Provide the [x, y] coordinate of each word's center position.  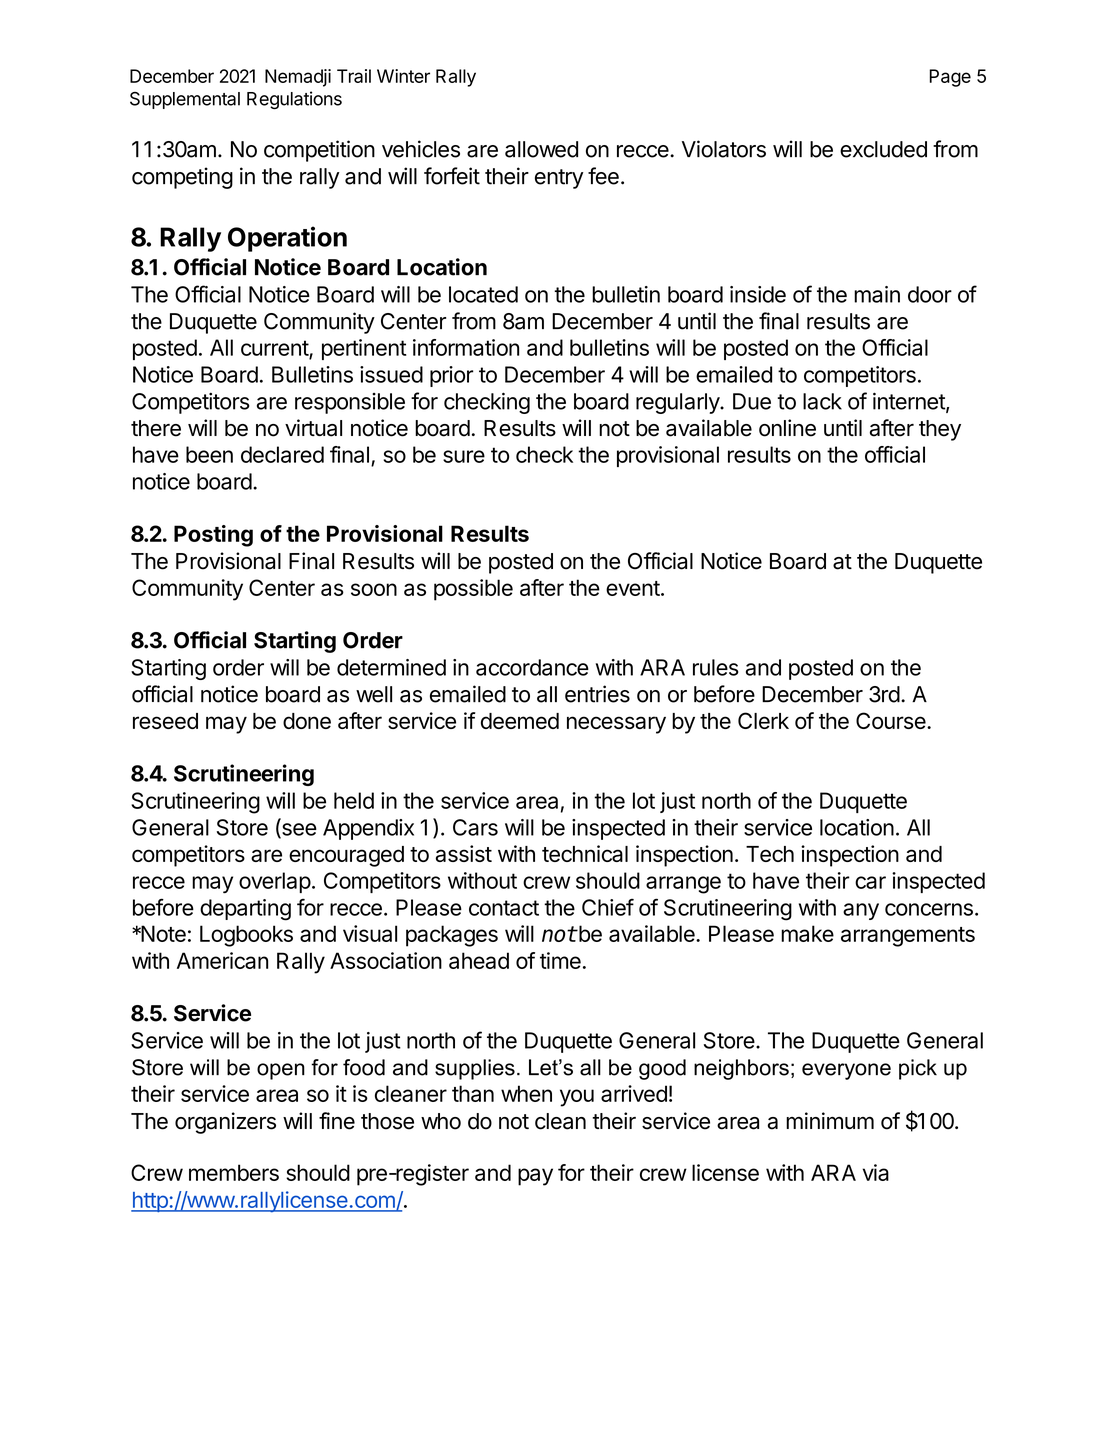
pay [535, 1177]
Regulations [294, 100]
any [861, 911]
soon [374, 589]
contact [504, 908]
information [466, 347]
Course [892, 720]
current [275, 349]
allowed [541, 149]
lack [822, 401]
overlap [275, 882]
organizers [225, 1123]
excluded [883, 149]
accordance [532, 667]
